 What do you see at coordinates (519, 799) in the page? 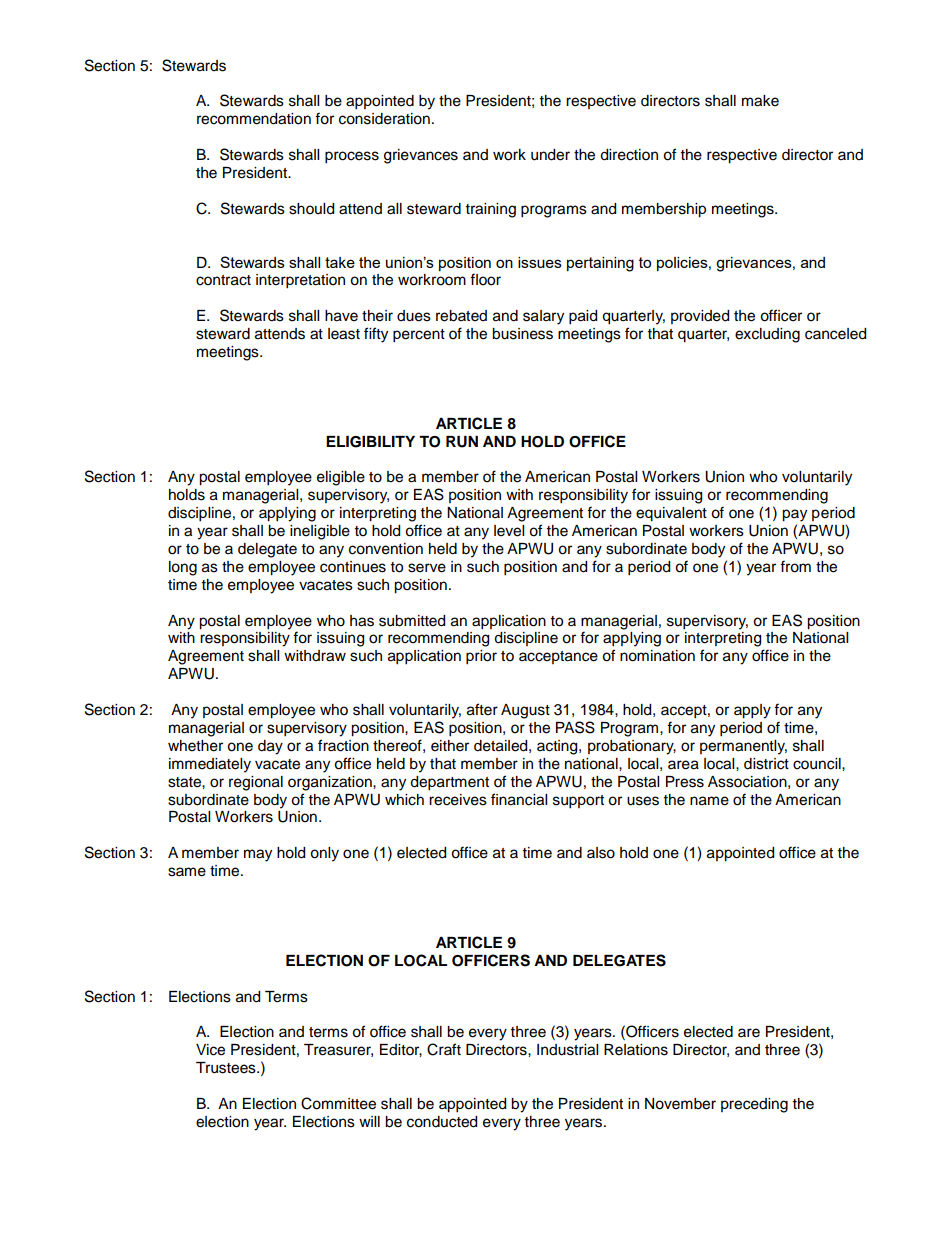
I see `financial` at bounding box center [519, 799].
